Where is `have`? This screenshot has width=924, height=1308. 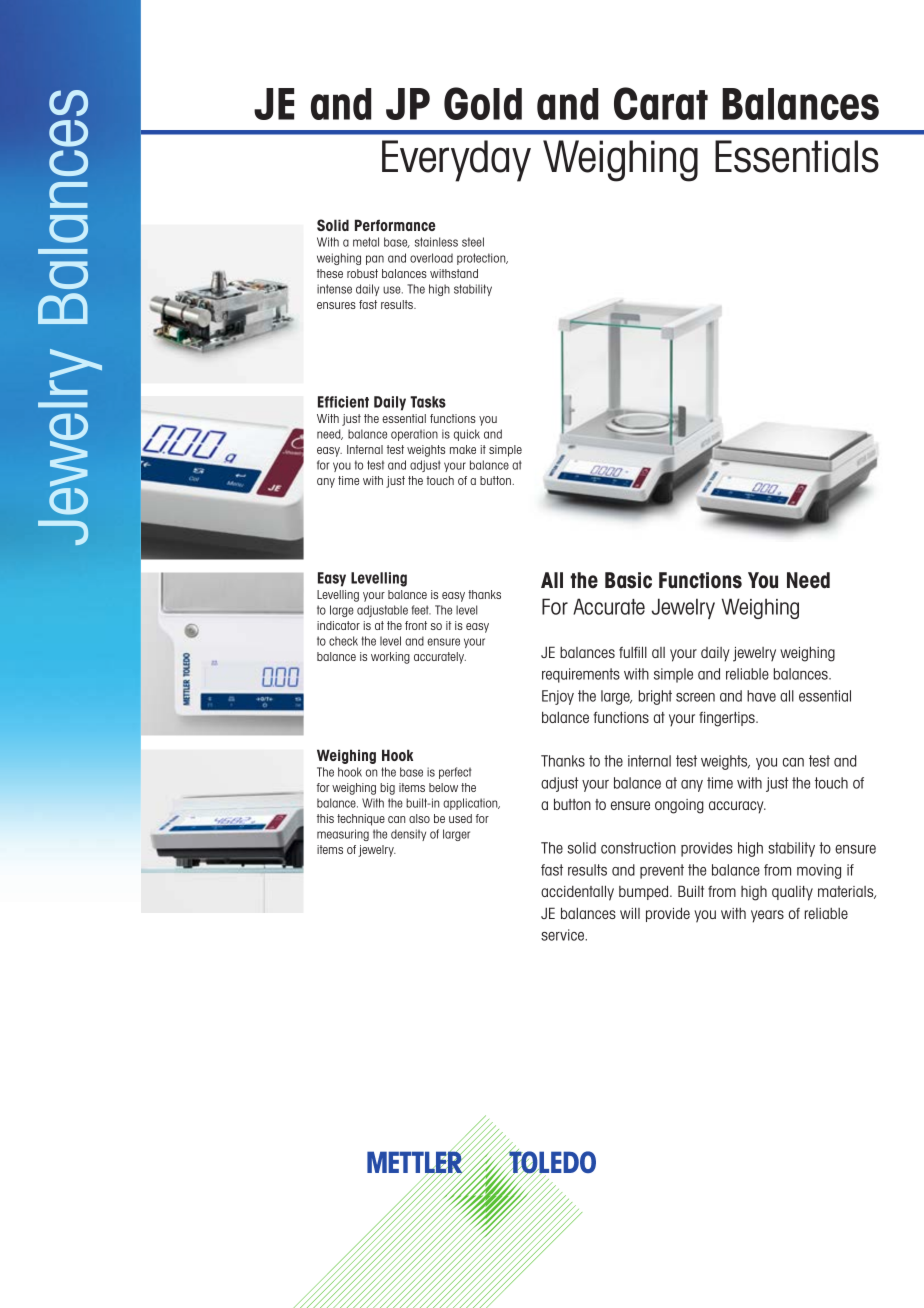 have is located at coordinates (761, 696).
